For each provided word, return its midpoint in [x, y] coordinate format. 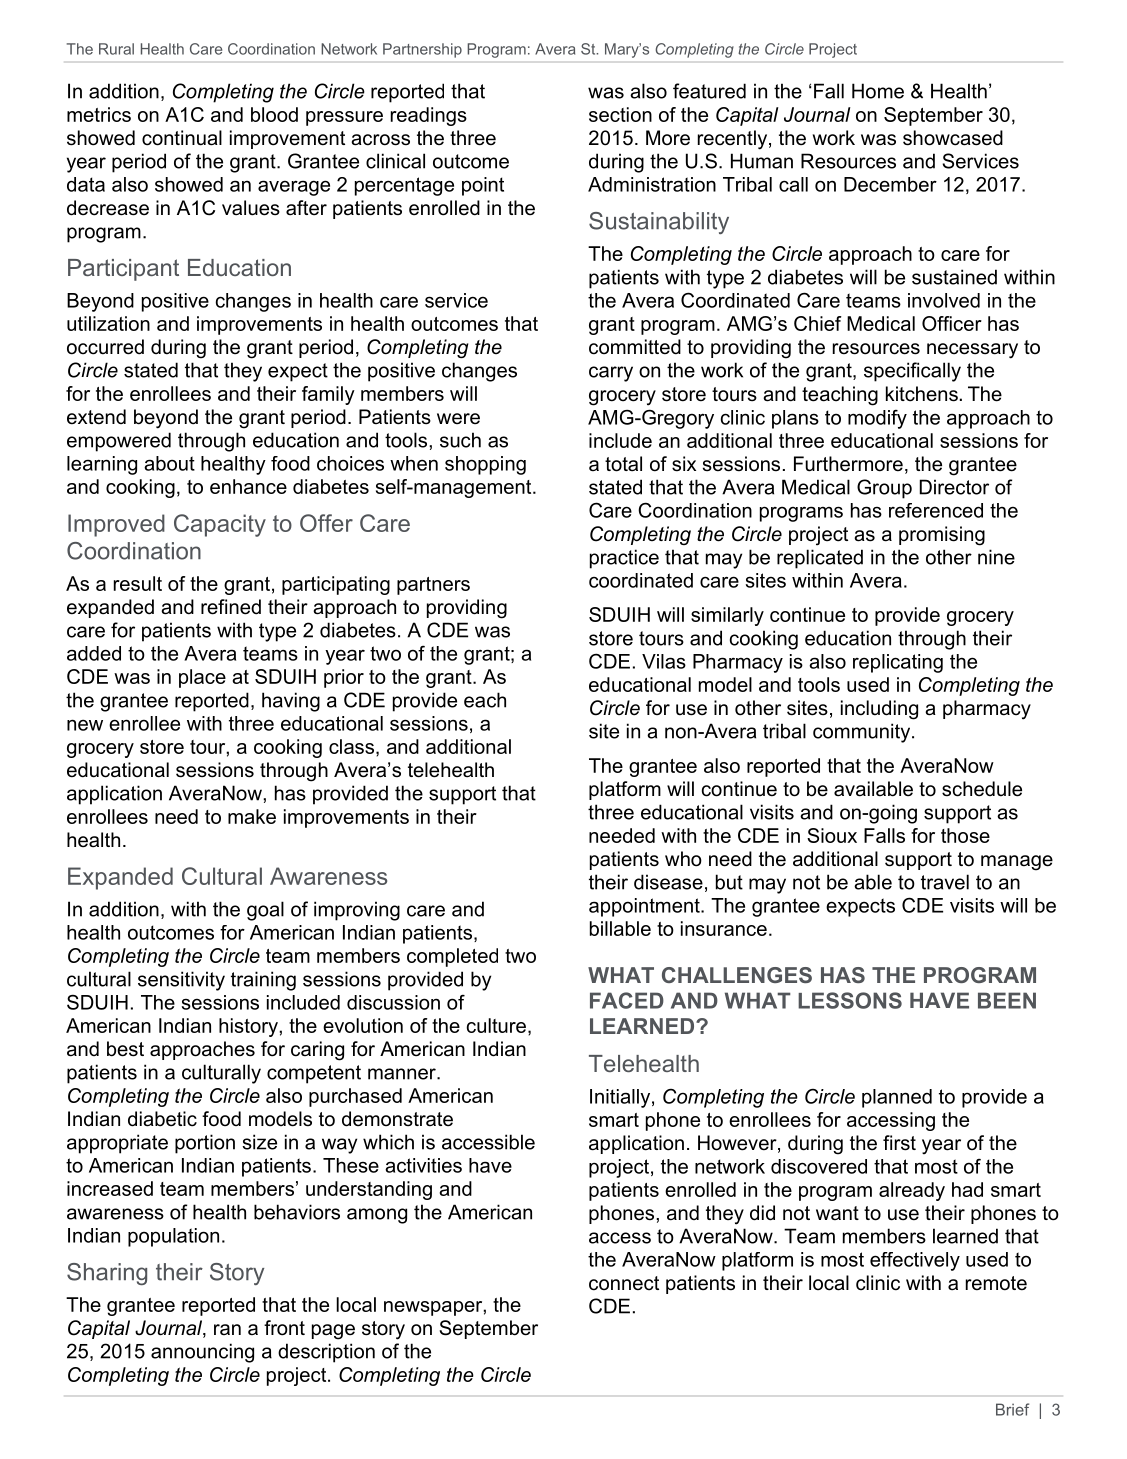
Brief [1012, 1409]
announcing [202, 1353]
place [202, 678]
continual [182, 138]
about [169, 463]
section [620, 114]
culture [496, 1025]
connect [624, 1283]
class [351, 746]
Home [878, 91]
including [879, 710]
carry [611, 374]
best [125, 1049]
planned [897, 1098]
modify [877, 419]
